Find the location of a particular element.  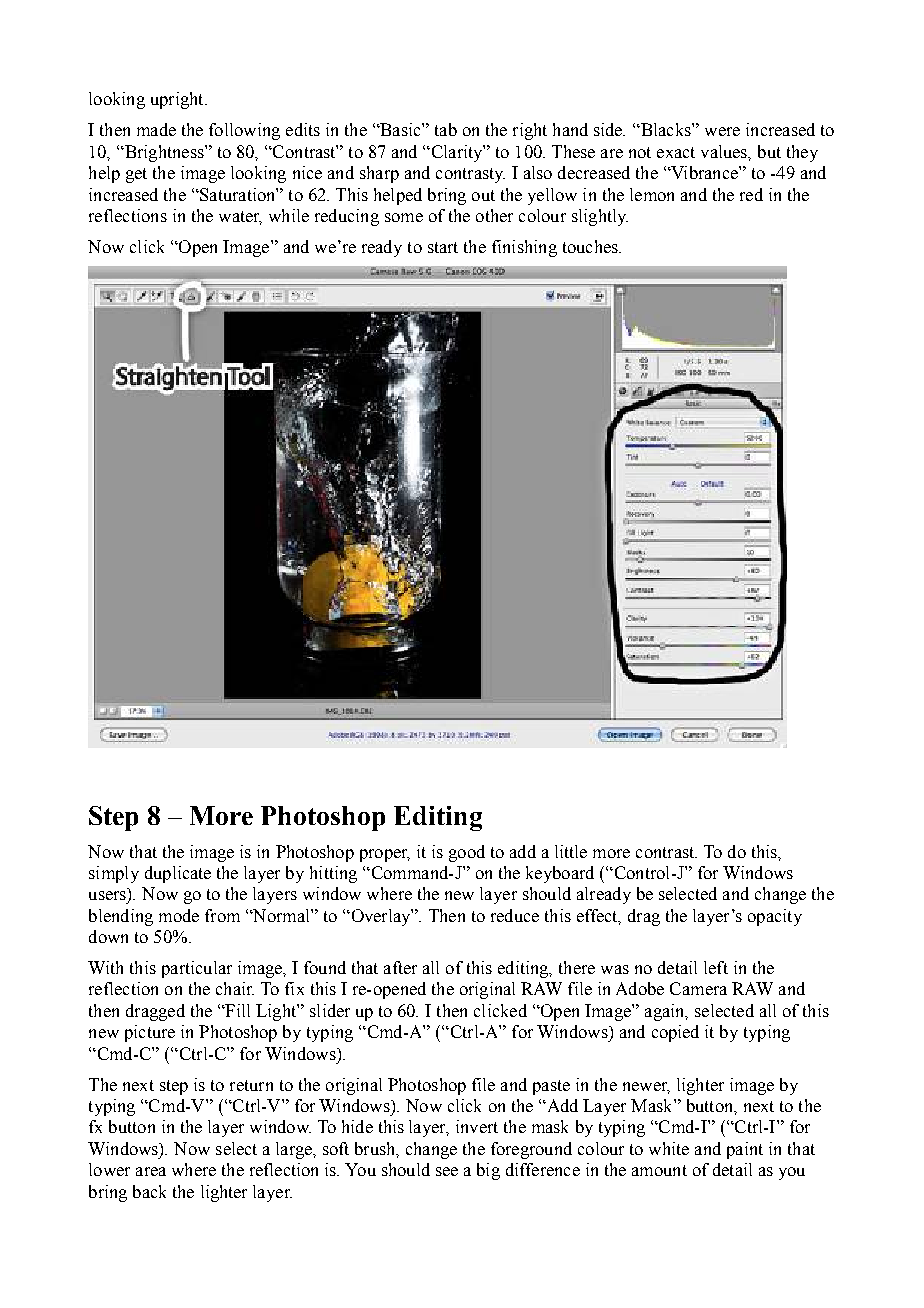

good is located at coordinates (467, 853).
